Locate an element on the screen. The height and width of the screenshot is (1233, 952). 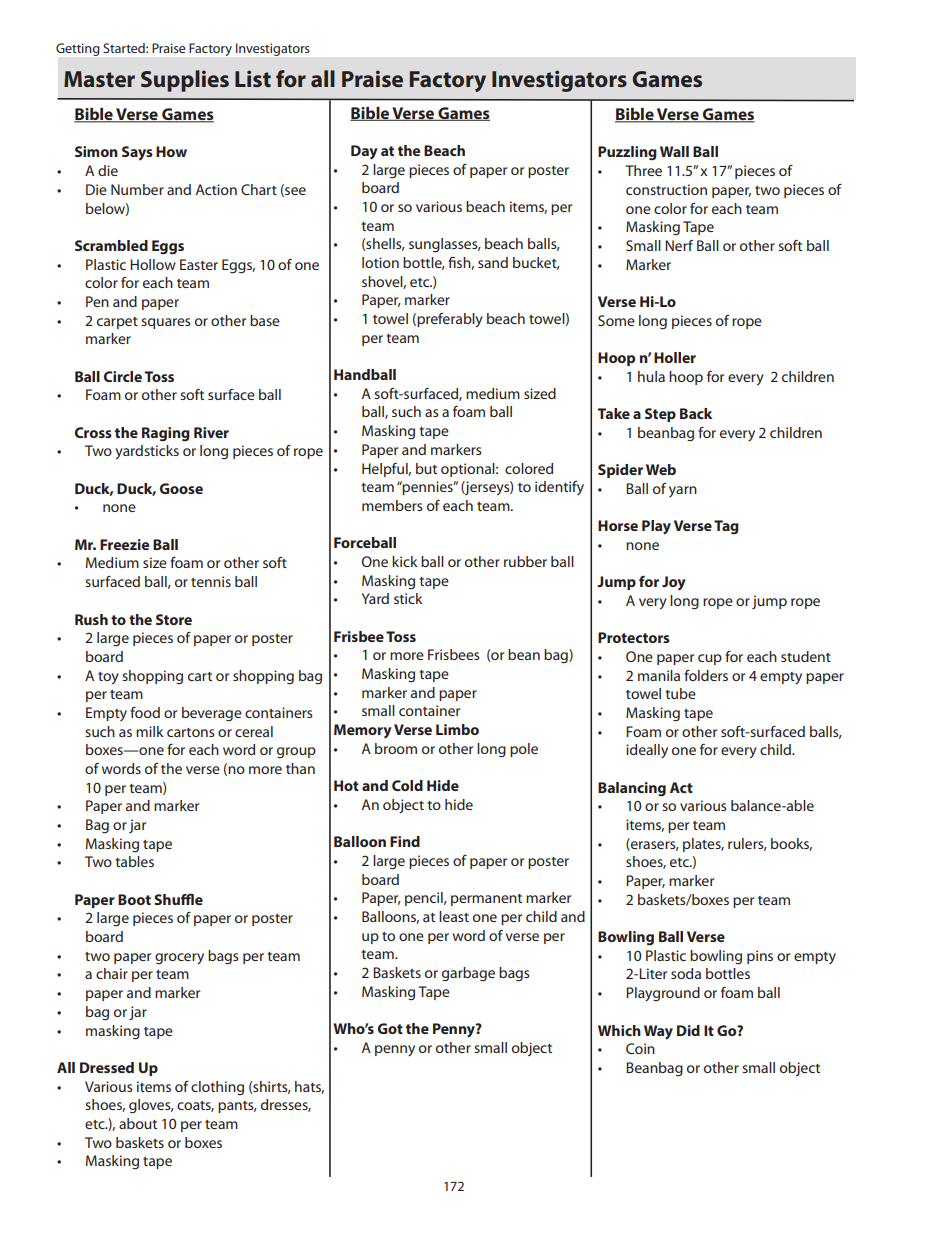
Day is located at coordinates (364, 152).
